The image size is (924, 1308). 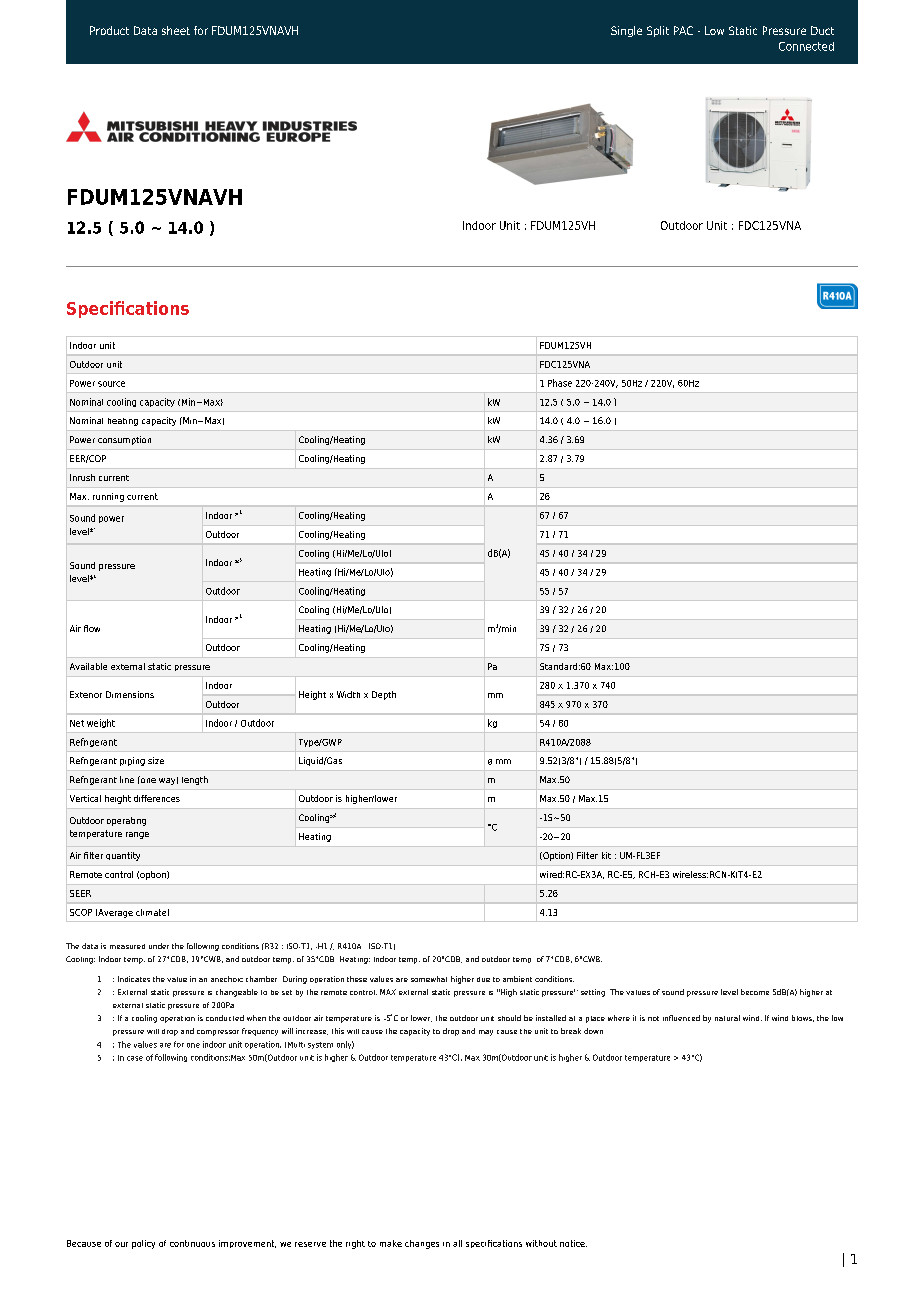 What do you see at coordinates (348, 694) in the document?
I see `Width` at bounding box center [348, 694].
